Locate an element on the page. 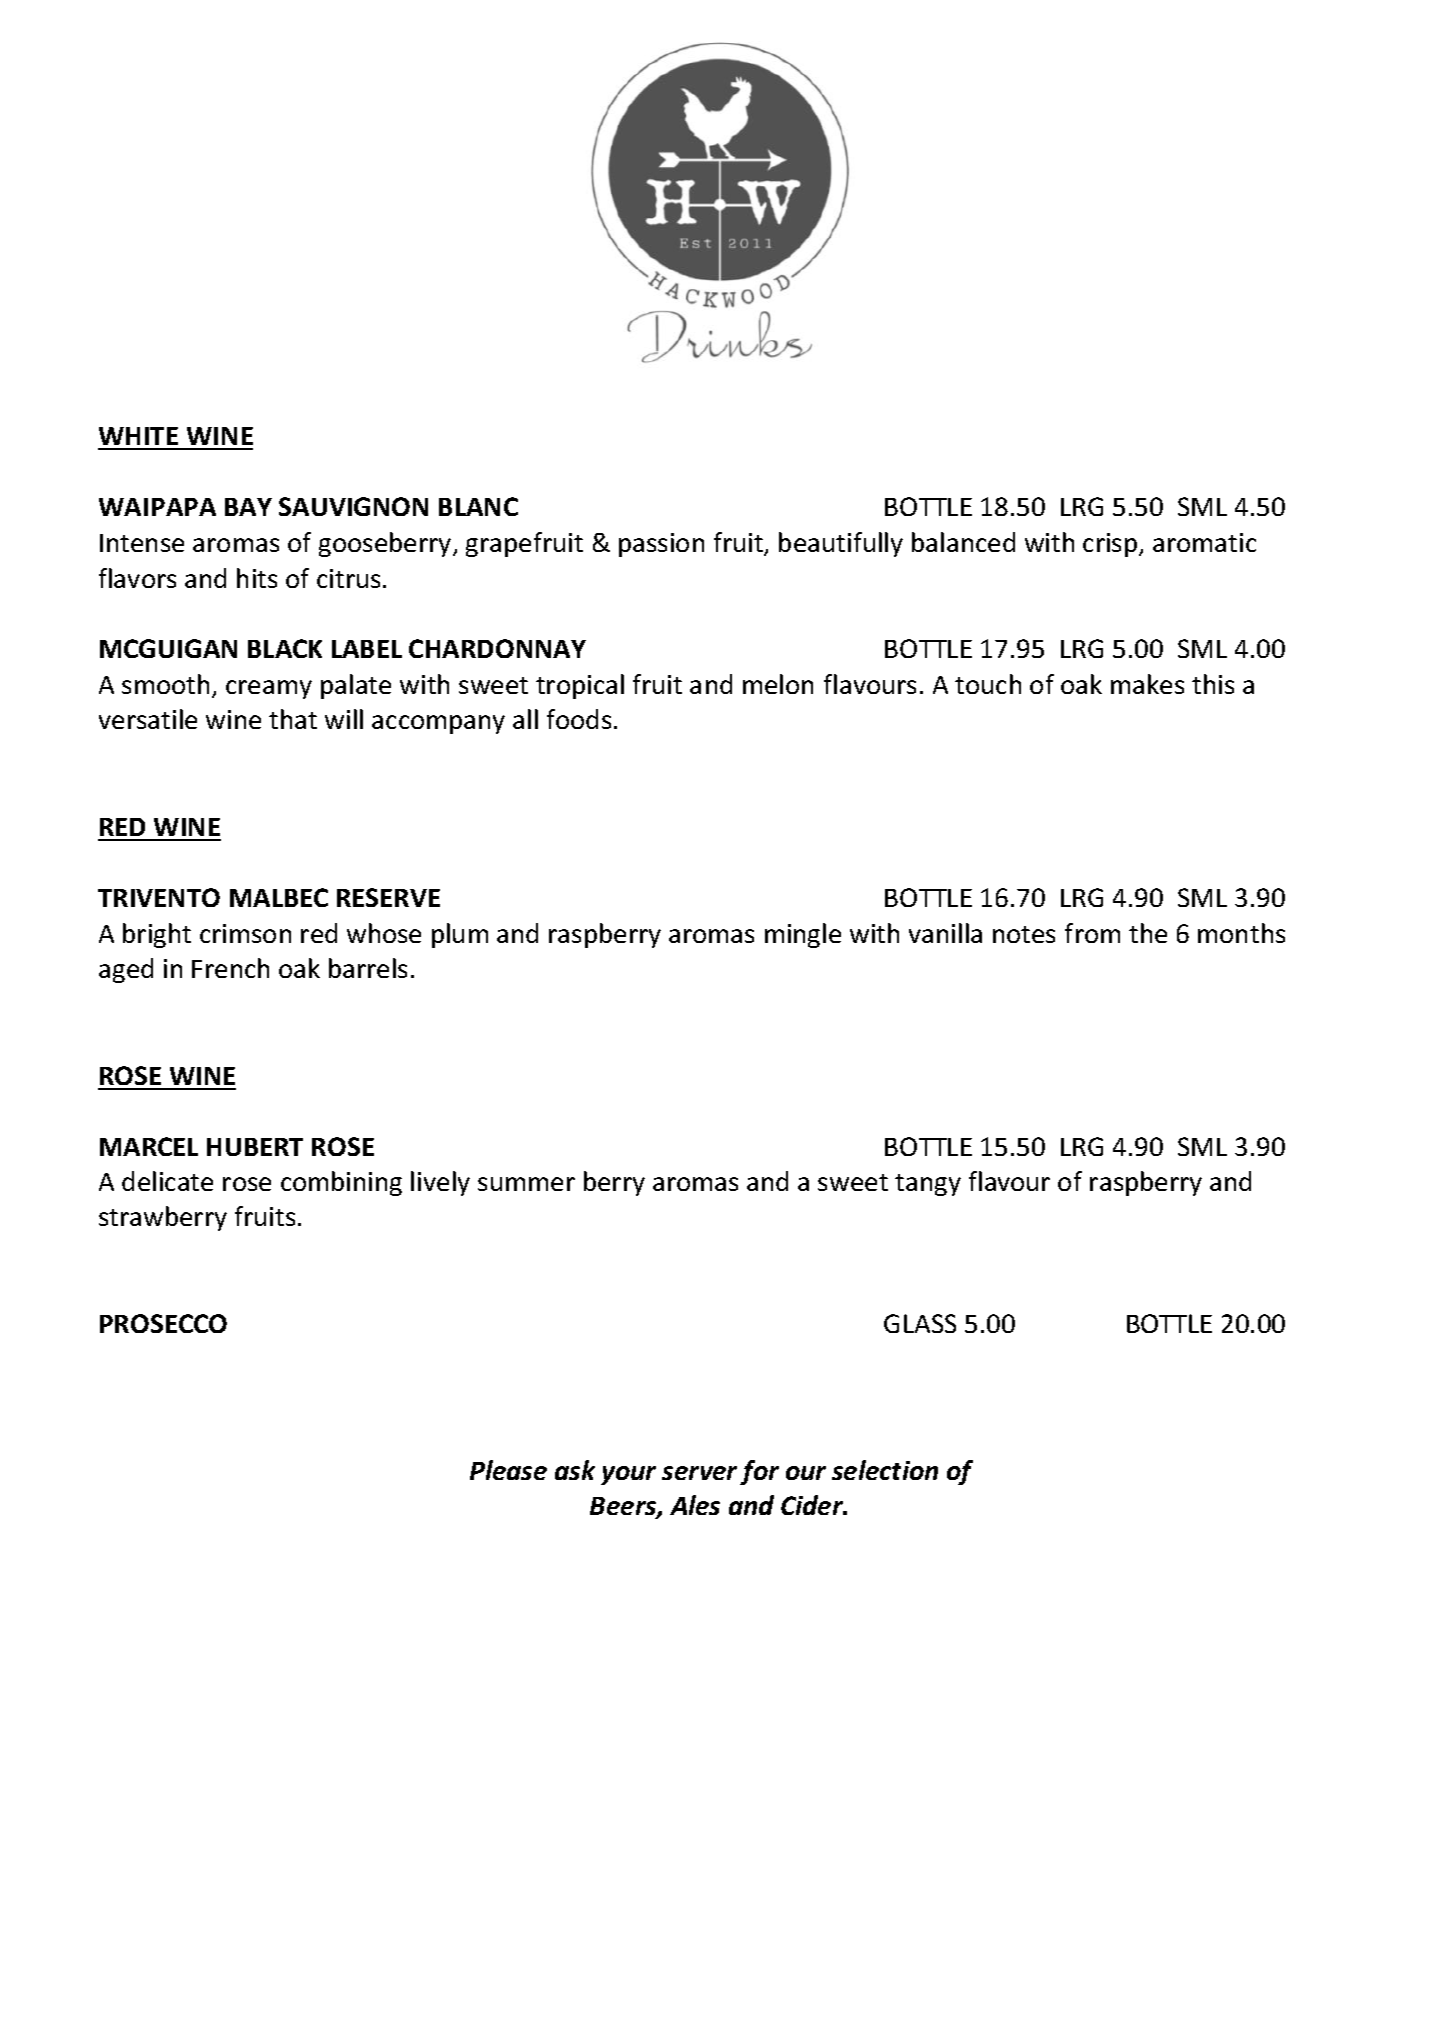 The height and width of the image is (2041, 1443). BAY is located at coordinates (248, 507).
